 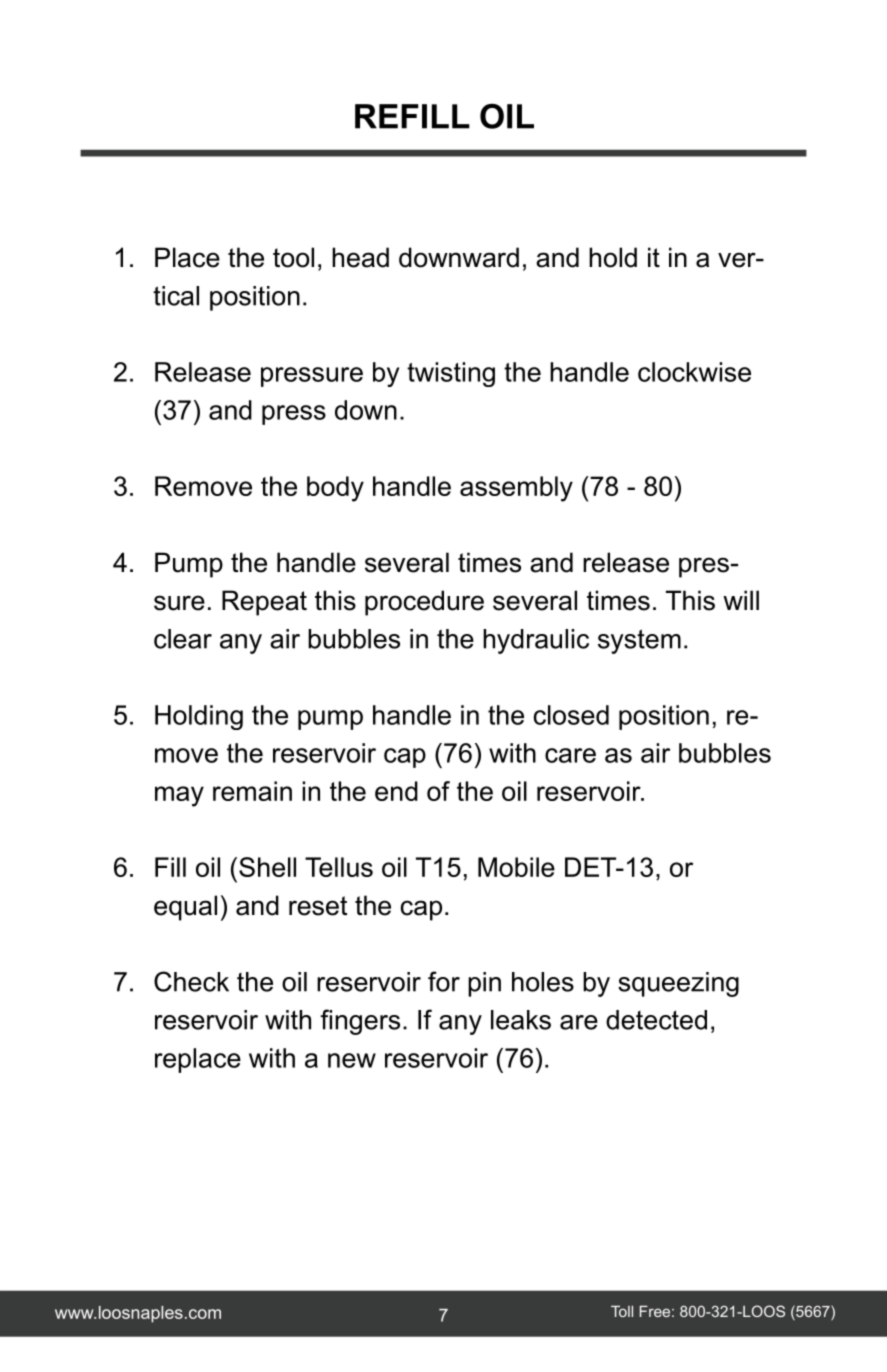 I want to click on for, so click(x=444, y=981).
